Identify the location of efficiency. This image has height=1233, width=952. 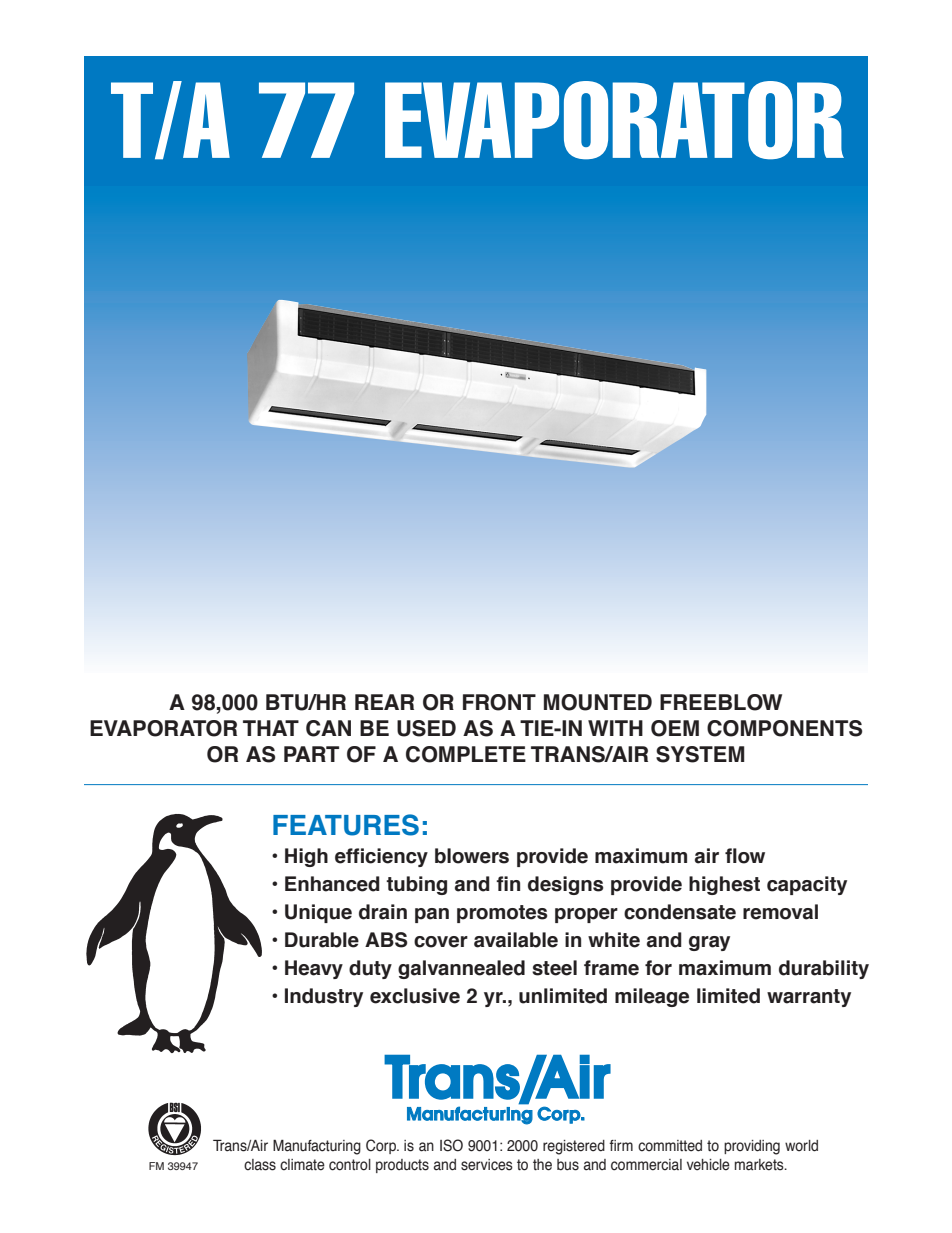
(381, 857).
